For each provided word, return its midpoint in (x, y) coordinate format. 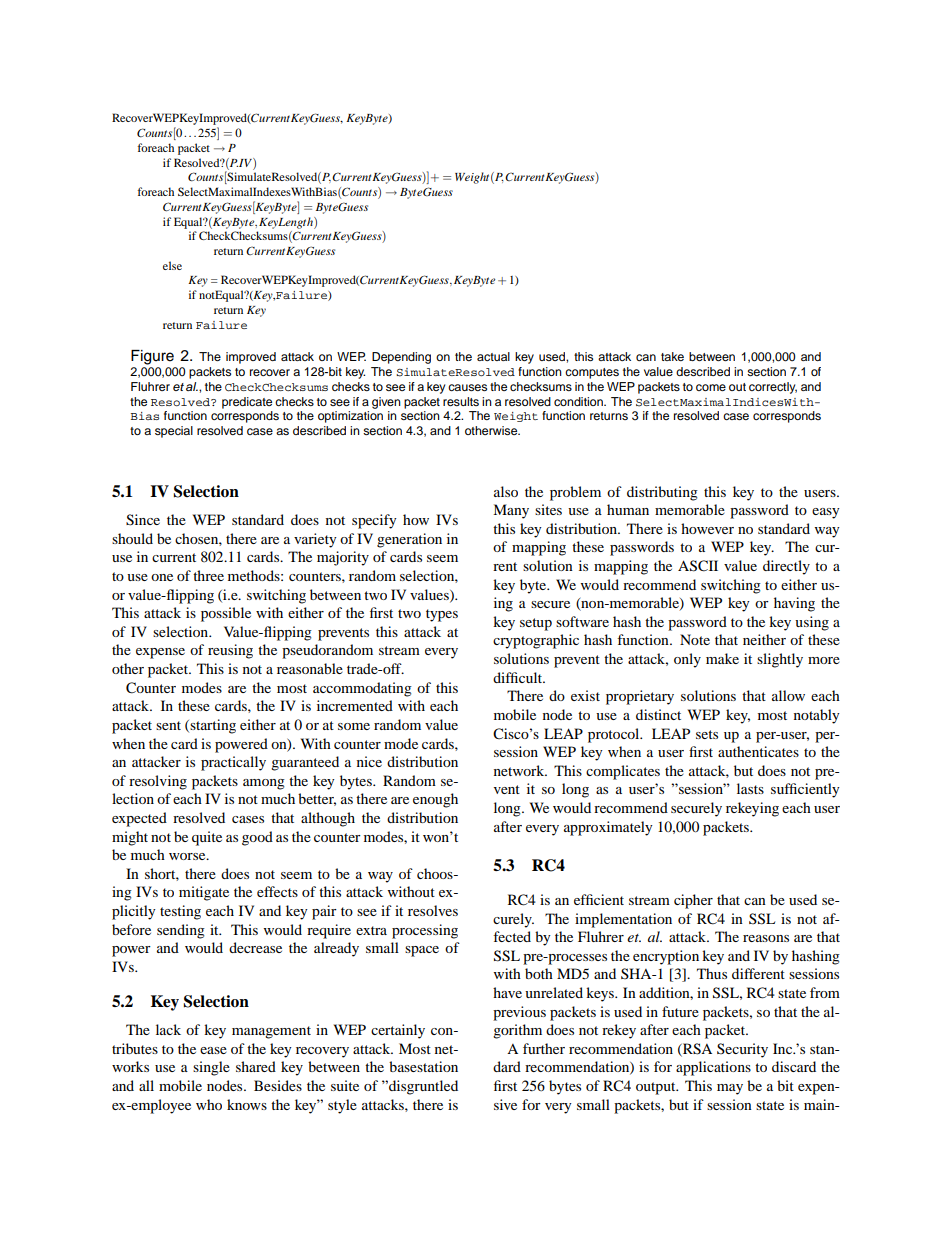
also (506, 491)
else (172, 265)
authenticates (758, 751)
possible (226, 614)
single (211, 1068)
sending (181, 931)
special (174, 432)
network (520, 770)
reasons (766, 938)
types (442, 615)
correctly (773, 388)
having (794, 604)
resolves (433, 910)
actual (493, 356)
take (672, 356)
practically (233, 763)
